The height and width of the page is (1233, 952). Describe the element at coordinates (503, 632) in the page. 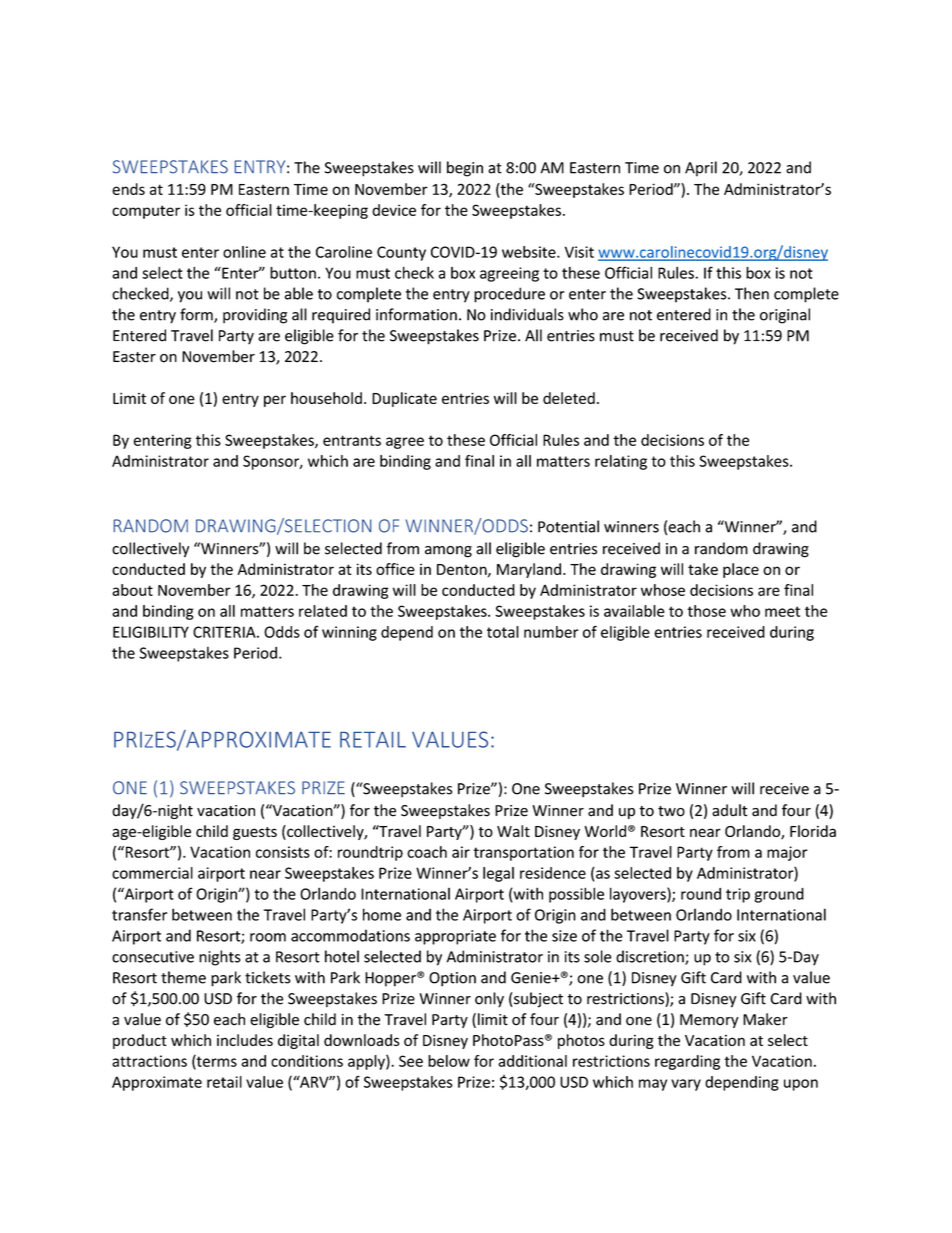

I see `total` at that location.
